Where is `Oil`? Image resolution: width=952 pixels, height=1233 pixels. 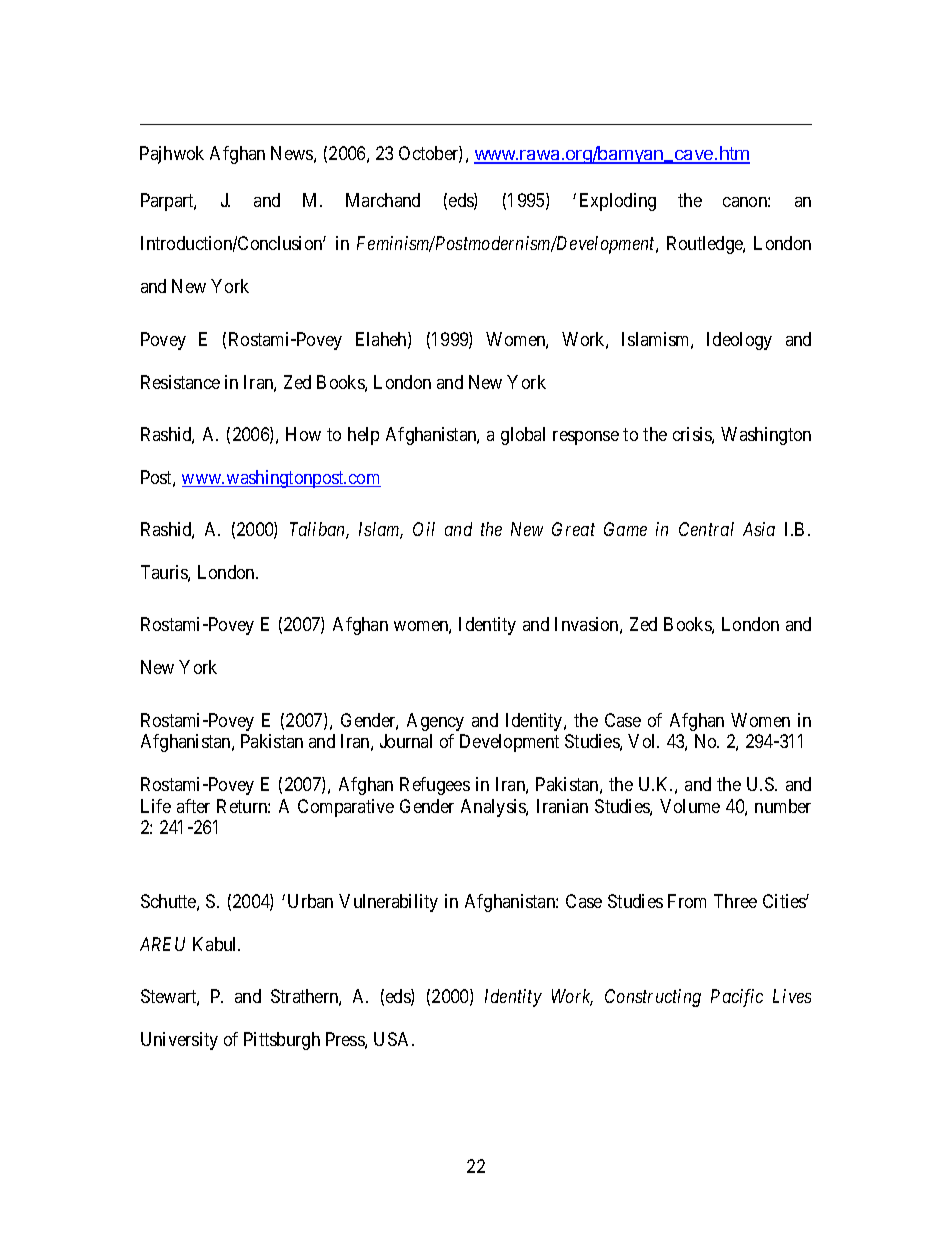 Oil is located at coordinates (424, 529).
